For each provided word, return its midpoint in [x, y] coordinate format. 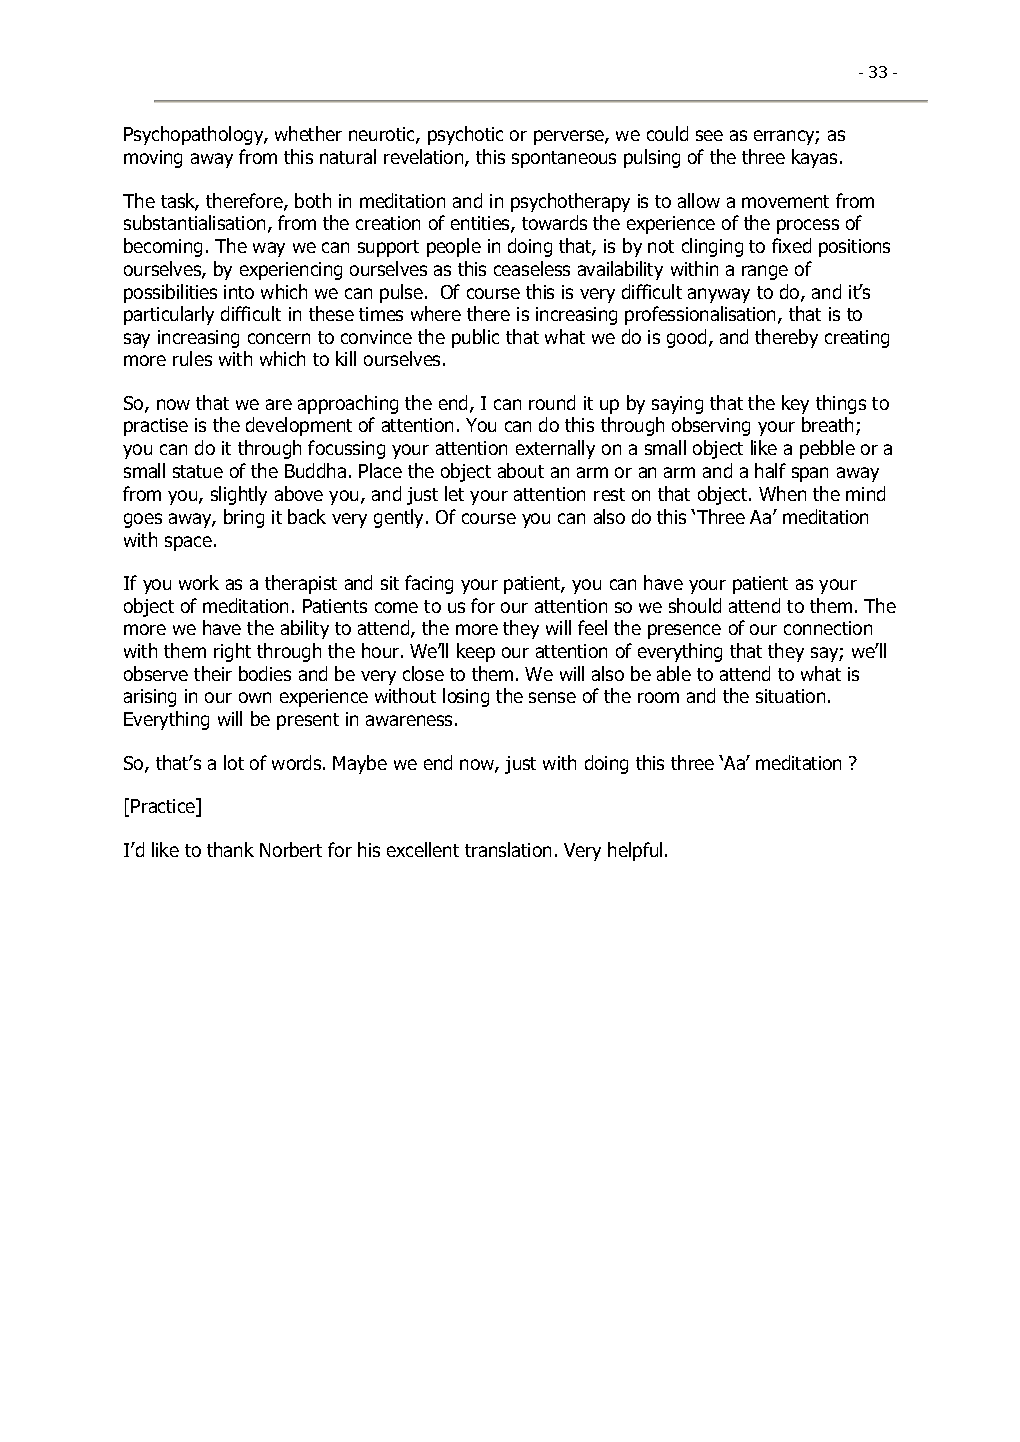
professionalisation [702, 315]
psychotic [465, 135]
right [232, 652]
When [782, 493]
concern [279, 338]
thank [230, 849]
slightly [239, 495]
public [475, 338]
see [709, 135]
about [521, 470]
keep [476, 652]
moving [153, 159]
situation [790, 696]
